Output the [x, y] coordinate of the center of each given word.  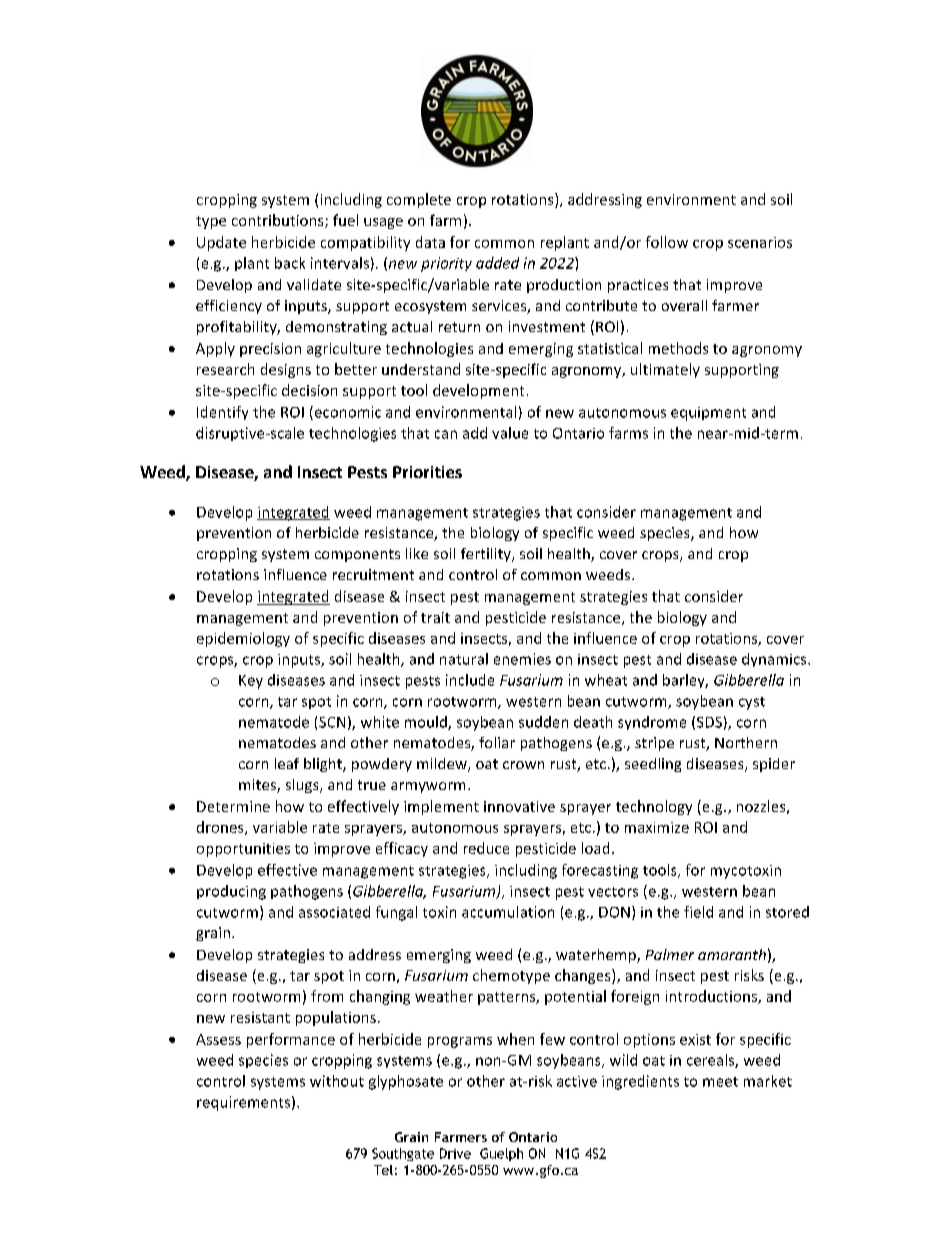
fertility [487, 555]
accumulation [508, 912]
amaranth [732, 954]
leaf [287, 763]
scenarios [760, 242]
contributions [279, 221]
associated [334, 912]
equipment [708, 414]
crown [523, 765]
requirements [243, 1103]
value [510, 433]
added [497, 263]
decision [309, 390]
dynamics [775, 660]
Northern [746, 742]
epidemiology [243, 639]
